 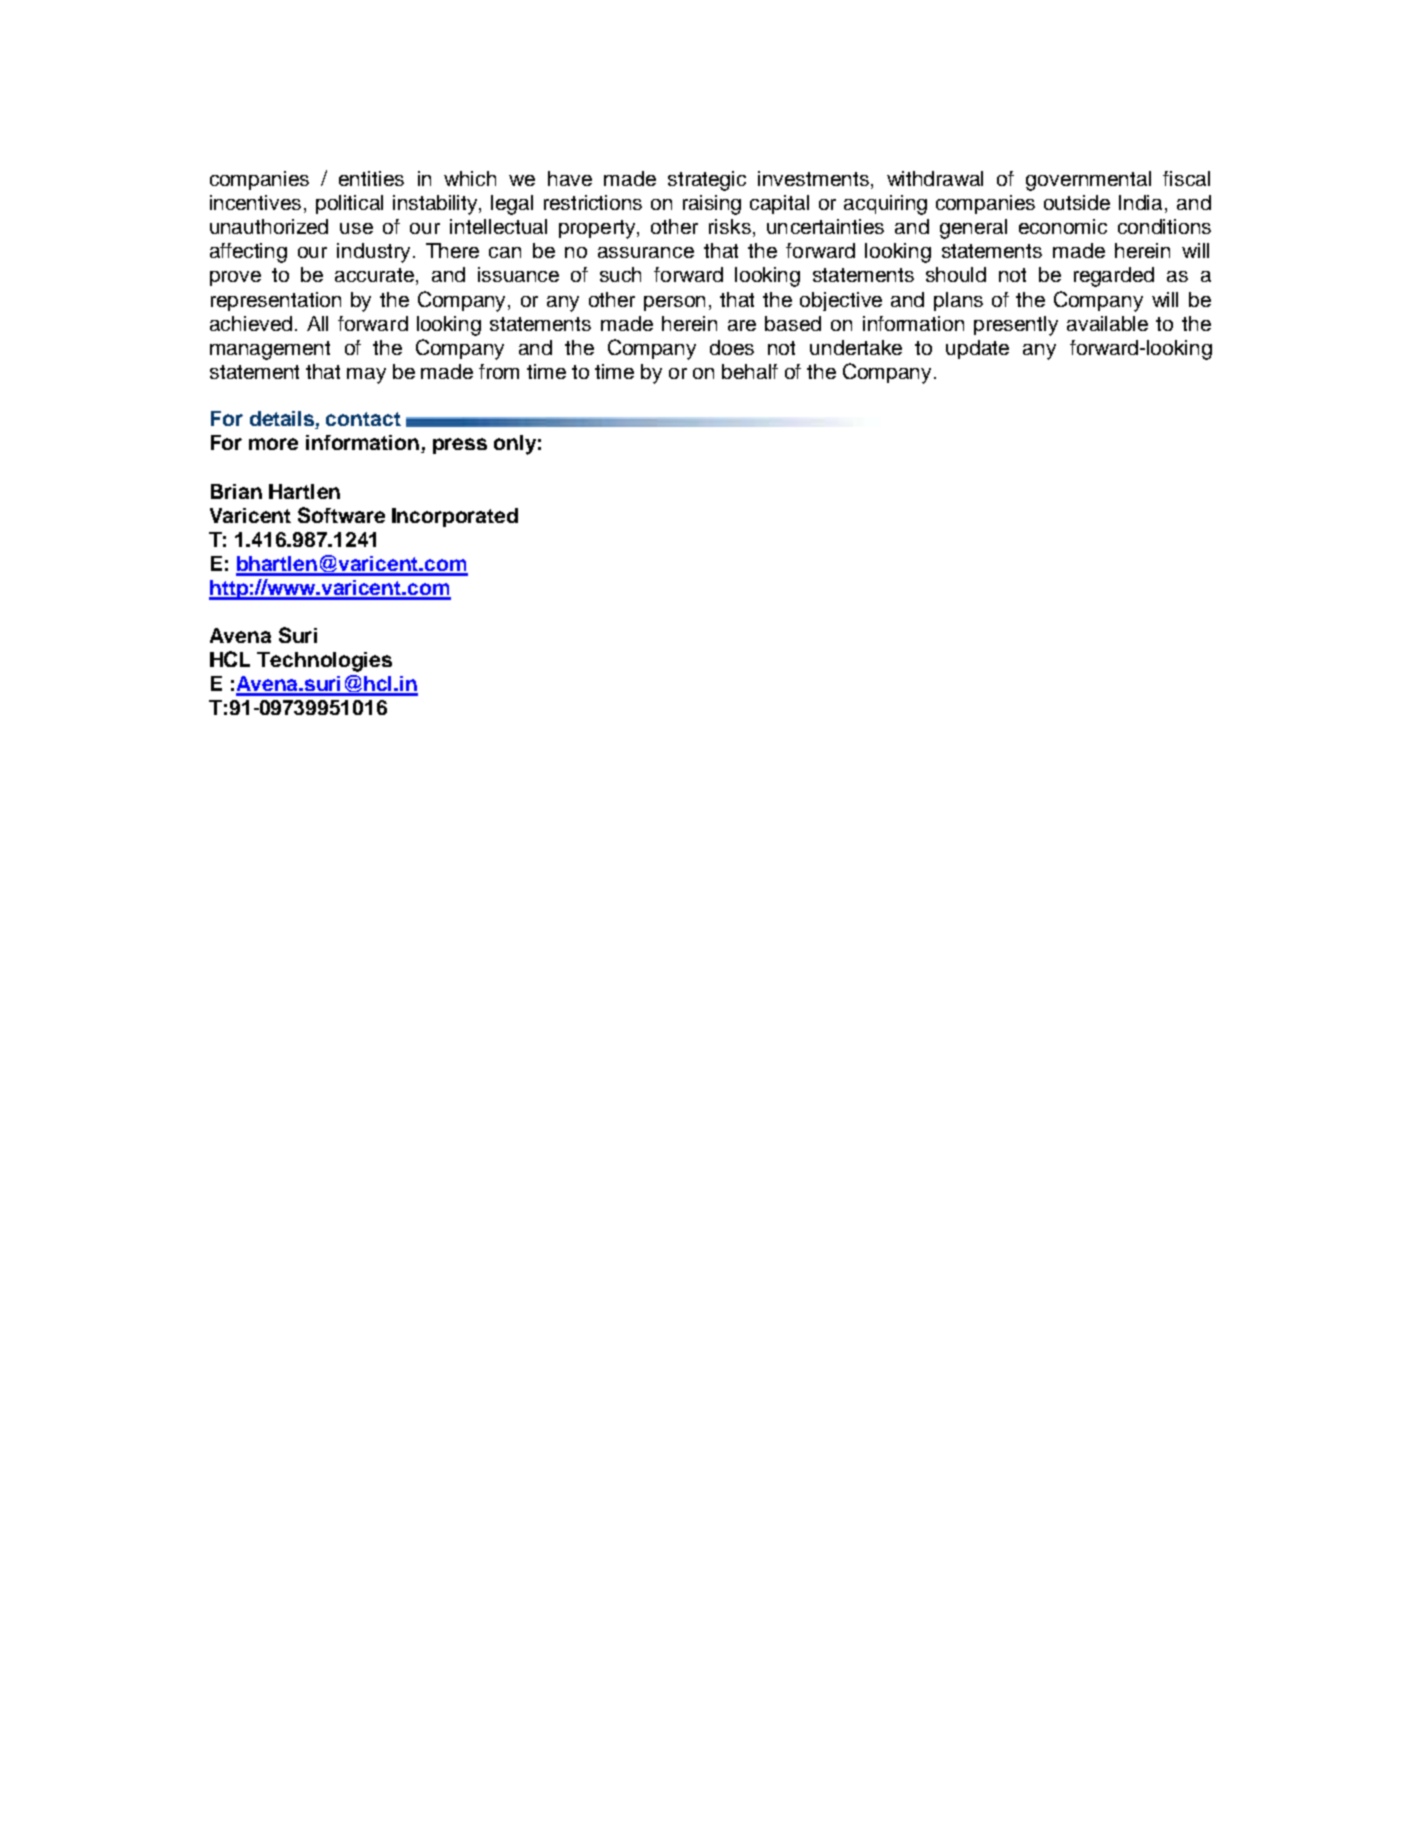 What do you see at coordinates (750, 371) in the screenshot?
I see `behalf` at bounding box center [750, 371].
